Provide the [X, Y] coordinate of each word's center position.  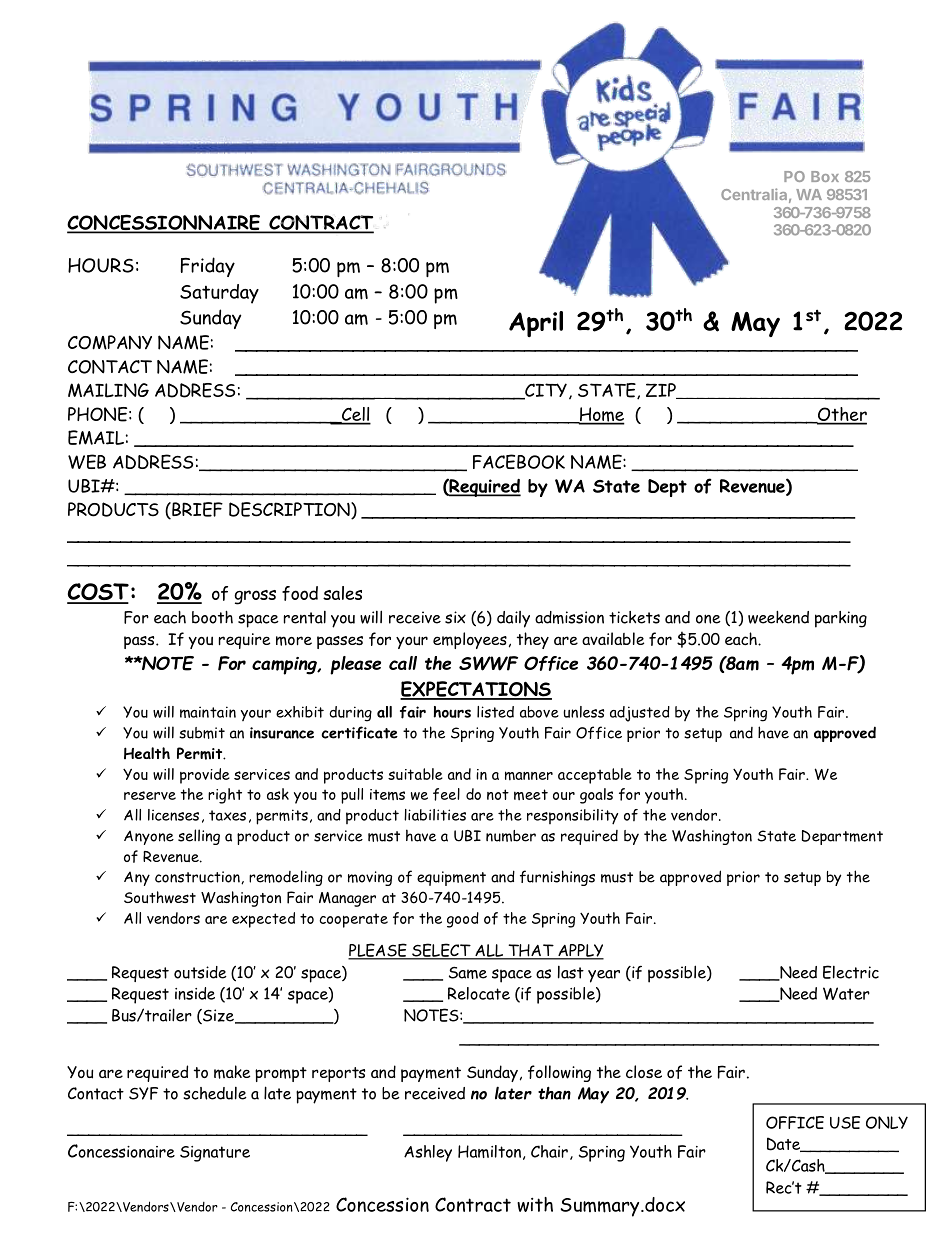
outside [200, 972]
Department [842, 837]
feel [446, 794]
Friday [208, 267]
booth [212, 617]
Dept [667, 488]
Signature [215, 1154]
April [536, 324]
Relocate [479, 993]
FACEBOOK [519, 461]
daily [513, 619]
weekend [778, 617]
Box [825, 176]
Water [846, 993]
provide [205, 776]
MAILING [108, 390]
